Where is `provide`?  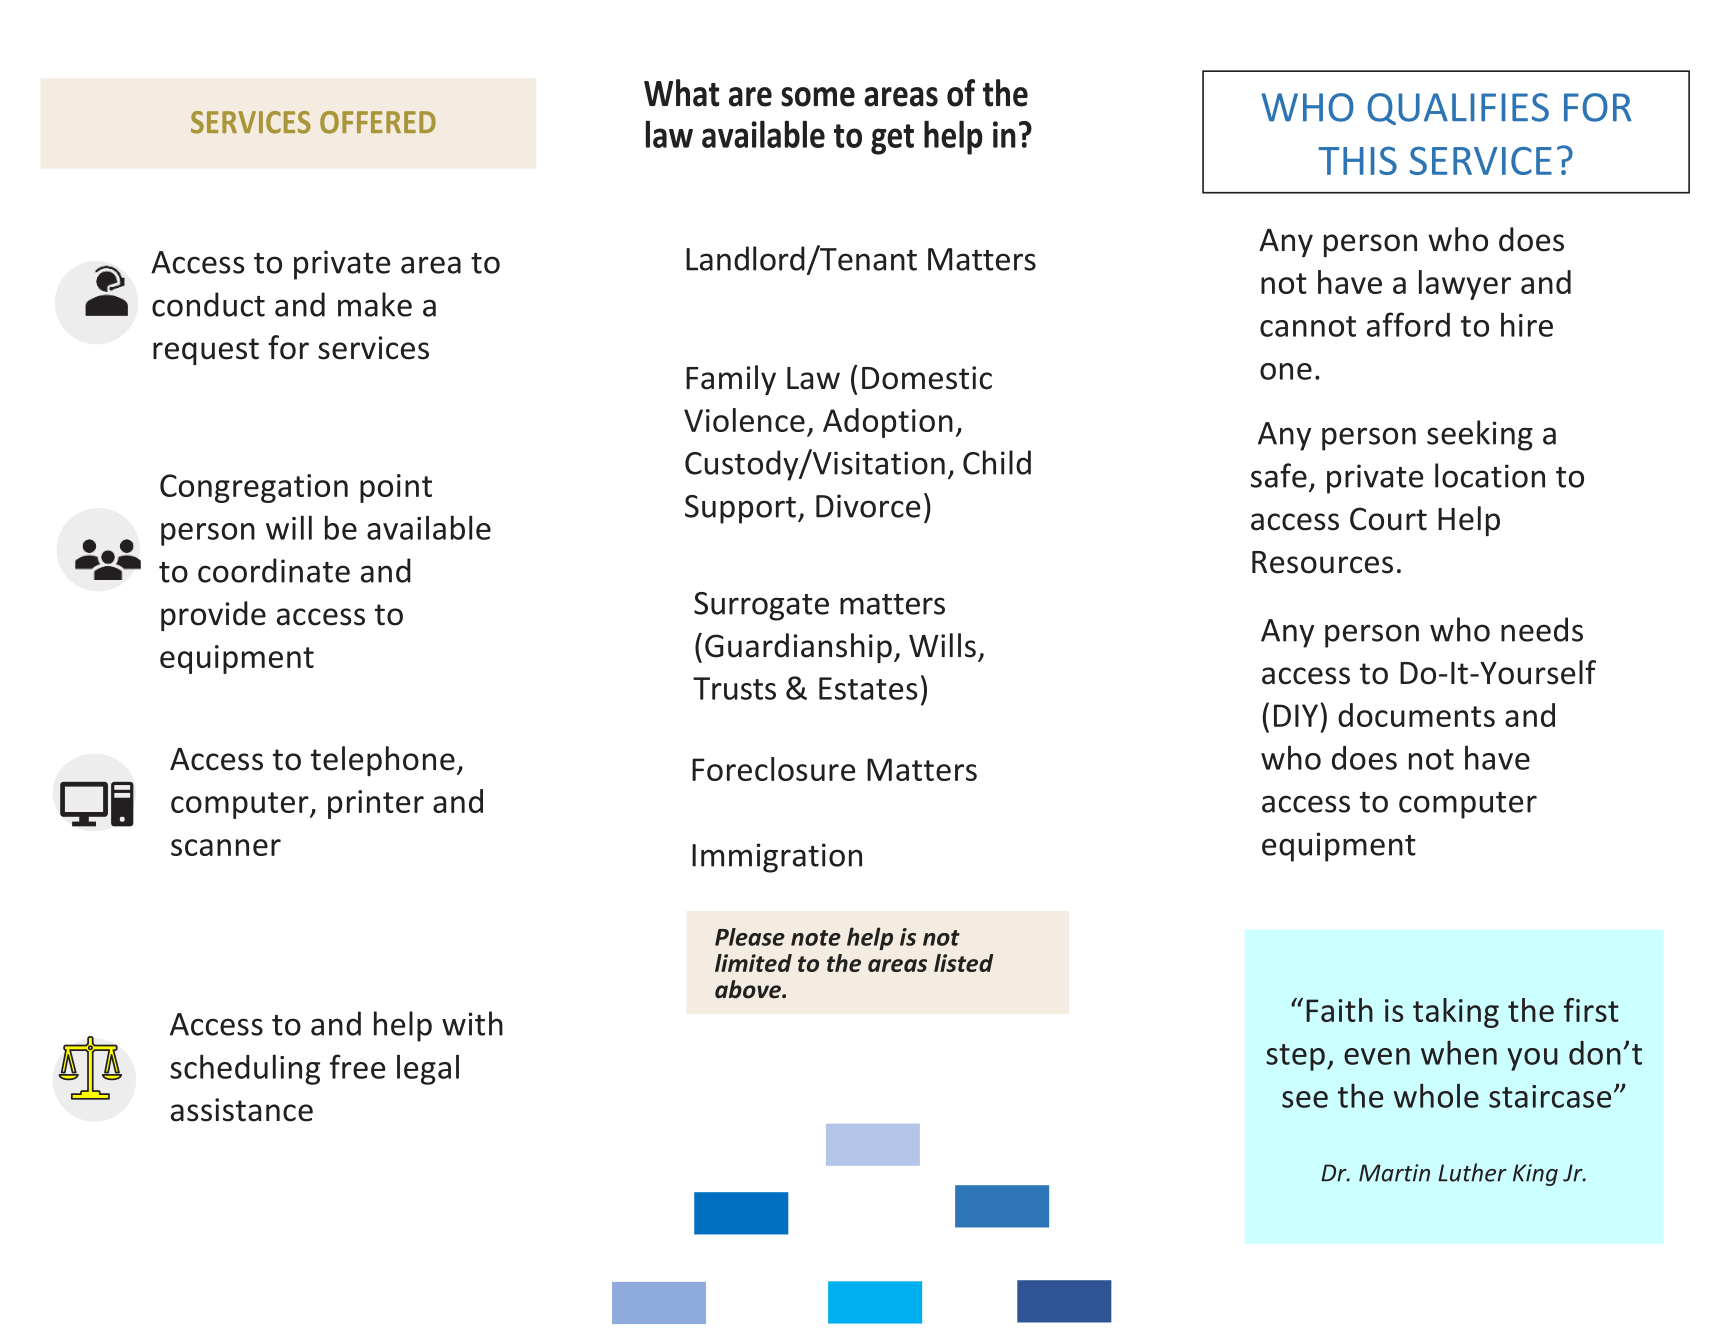 provide is located at coordinates (213, 616).
